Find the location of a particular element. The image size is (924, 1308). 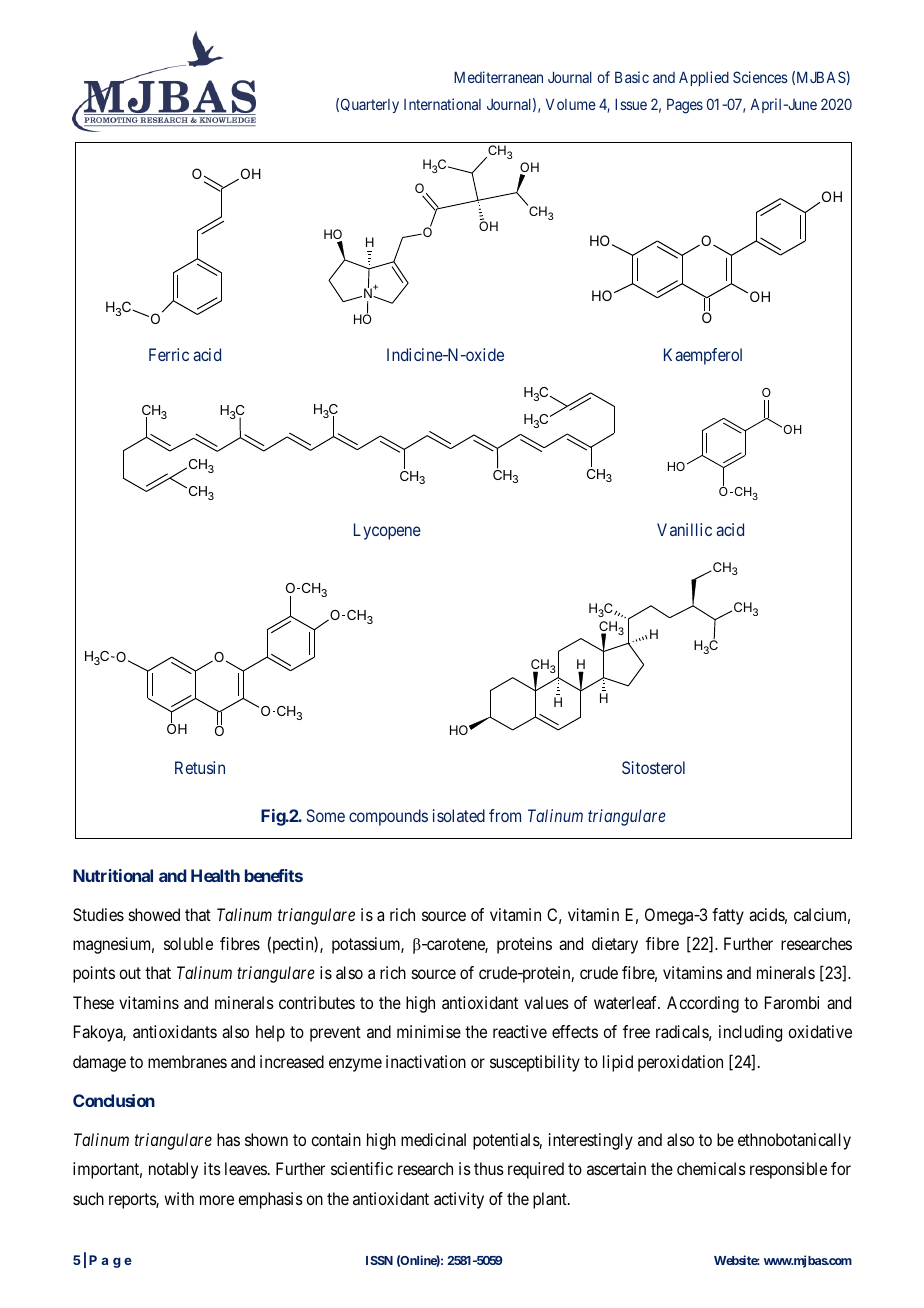

with is located at coordinates (179, 1198).
